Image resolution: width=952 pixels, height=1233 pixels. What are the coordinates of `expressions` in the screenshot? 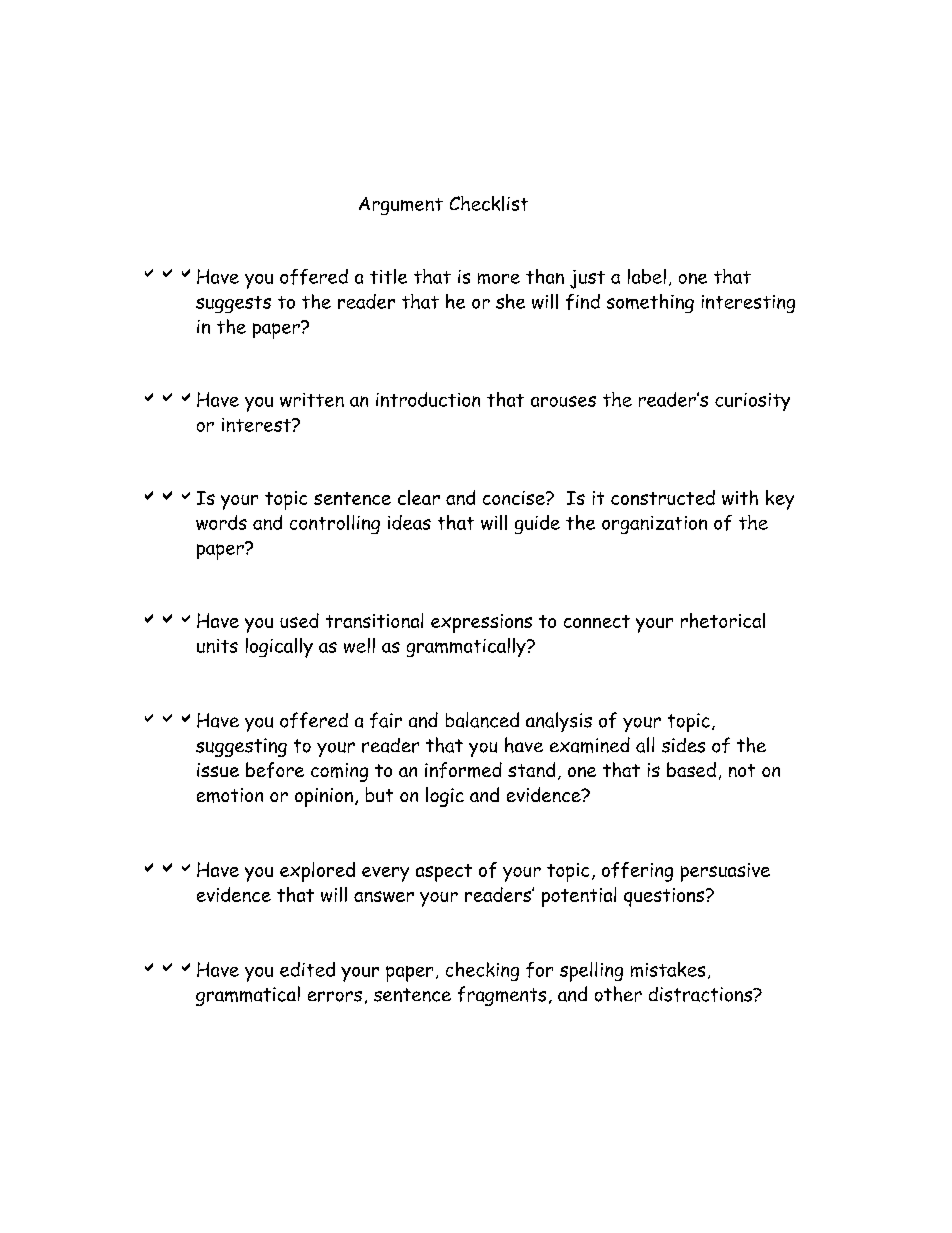 It's located at (481, 623).
